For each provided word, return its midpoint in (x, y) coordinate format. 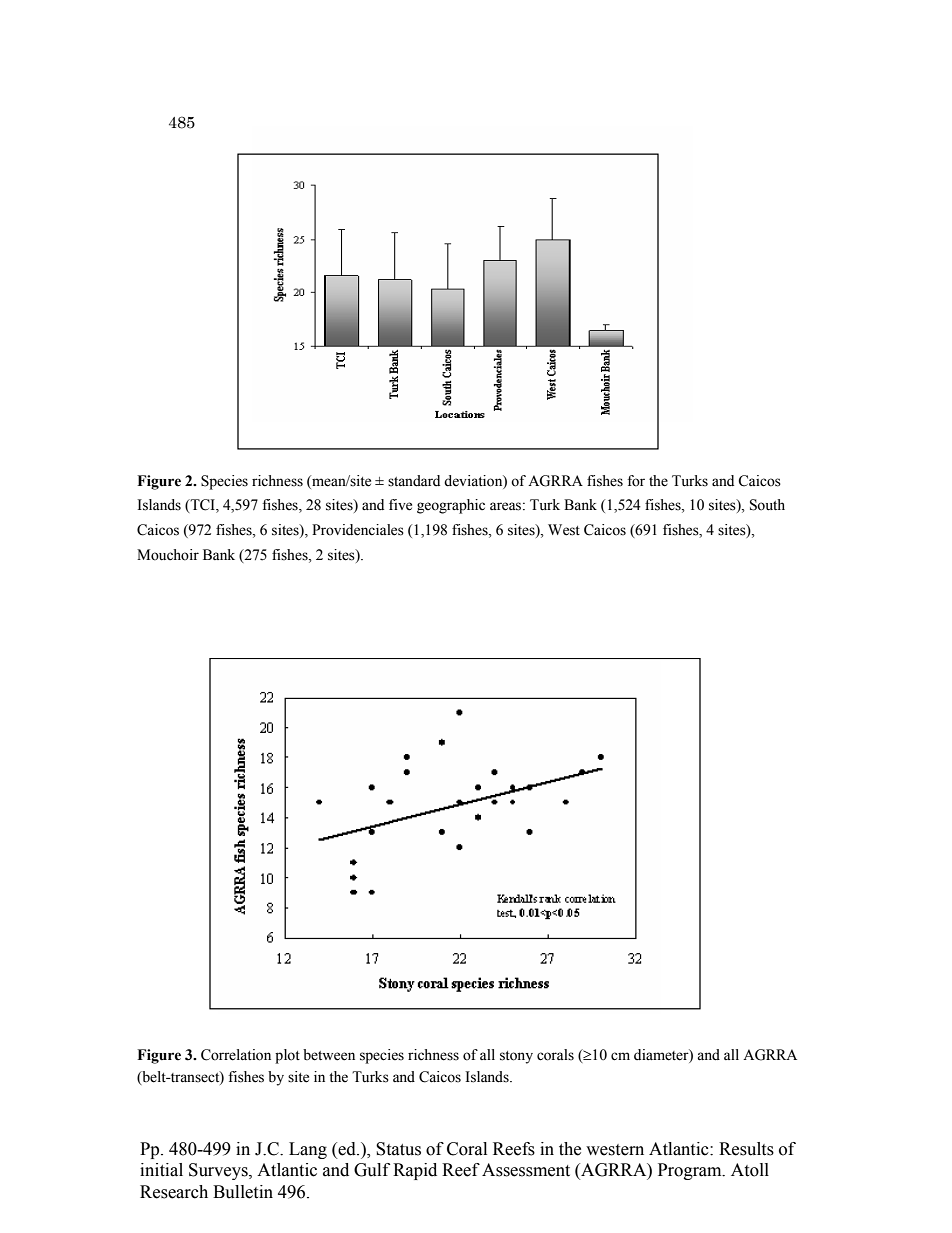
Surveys (219, 1171)
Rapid (415, 1171)
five (400, 505)
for (636, 481)
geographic (451, 506)
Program (691, 1171)
